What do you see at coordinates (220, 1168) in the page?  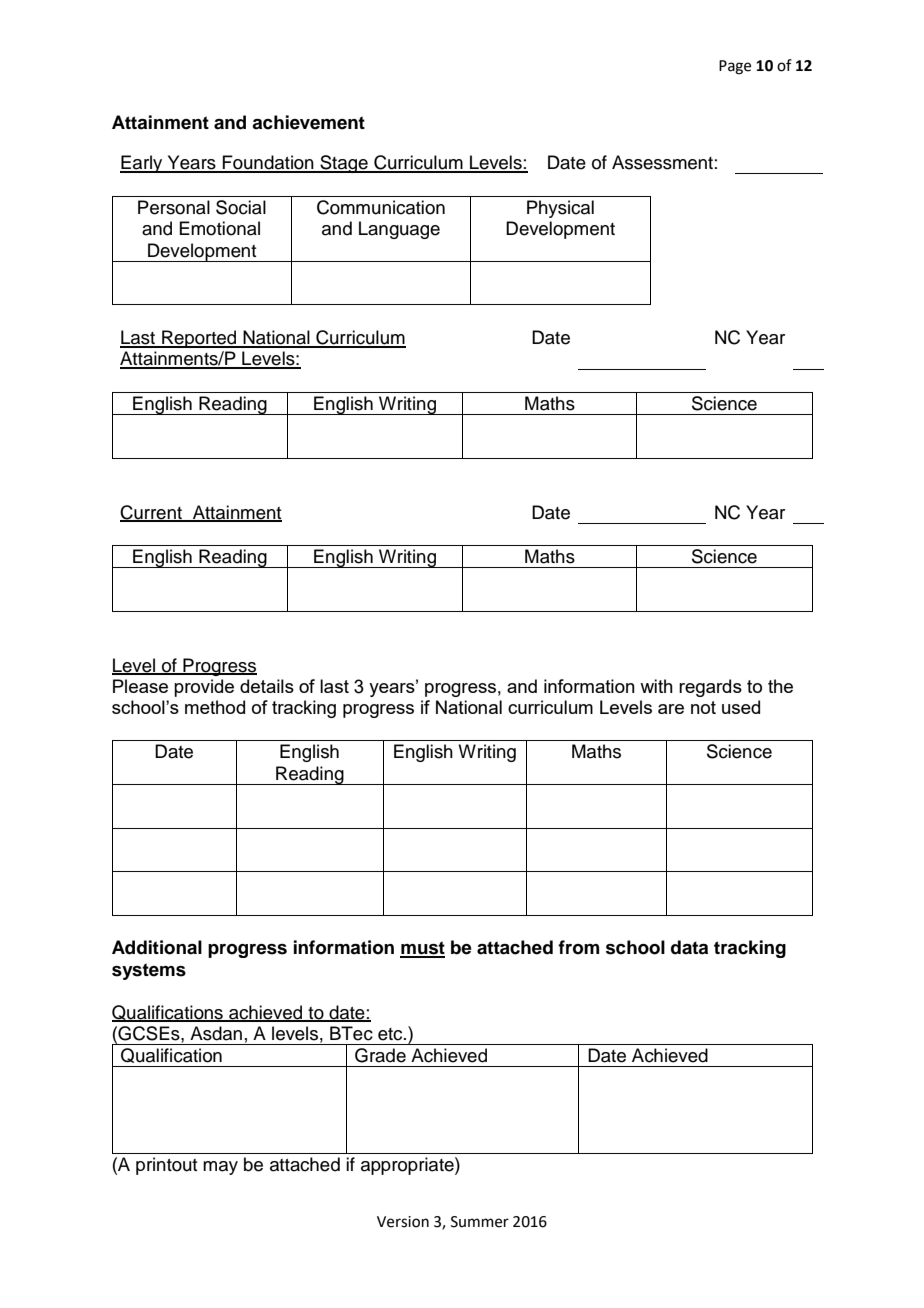 I see `may` at bounding box center [220, 1168].
